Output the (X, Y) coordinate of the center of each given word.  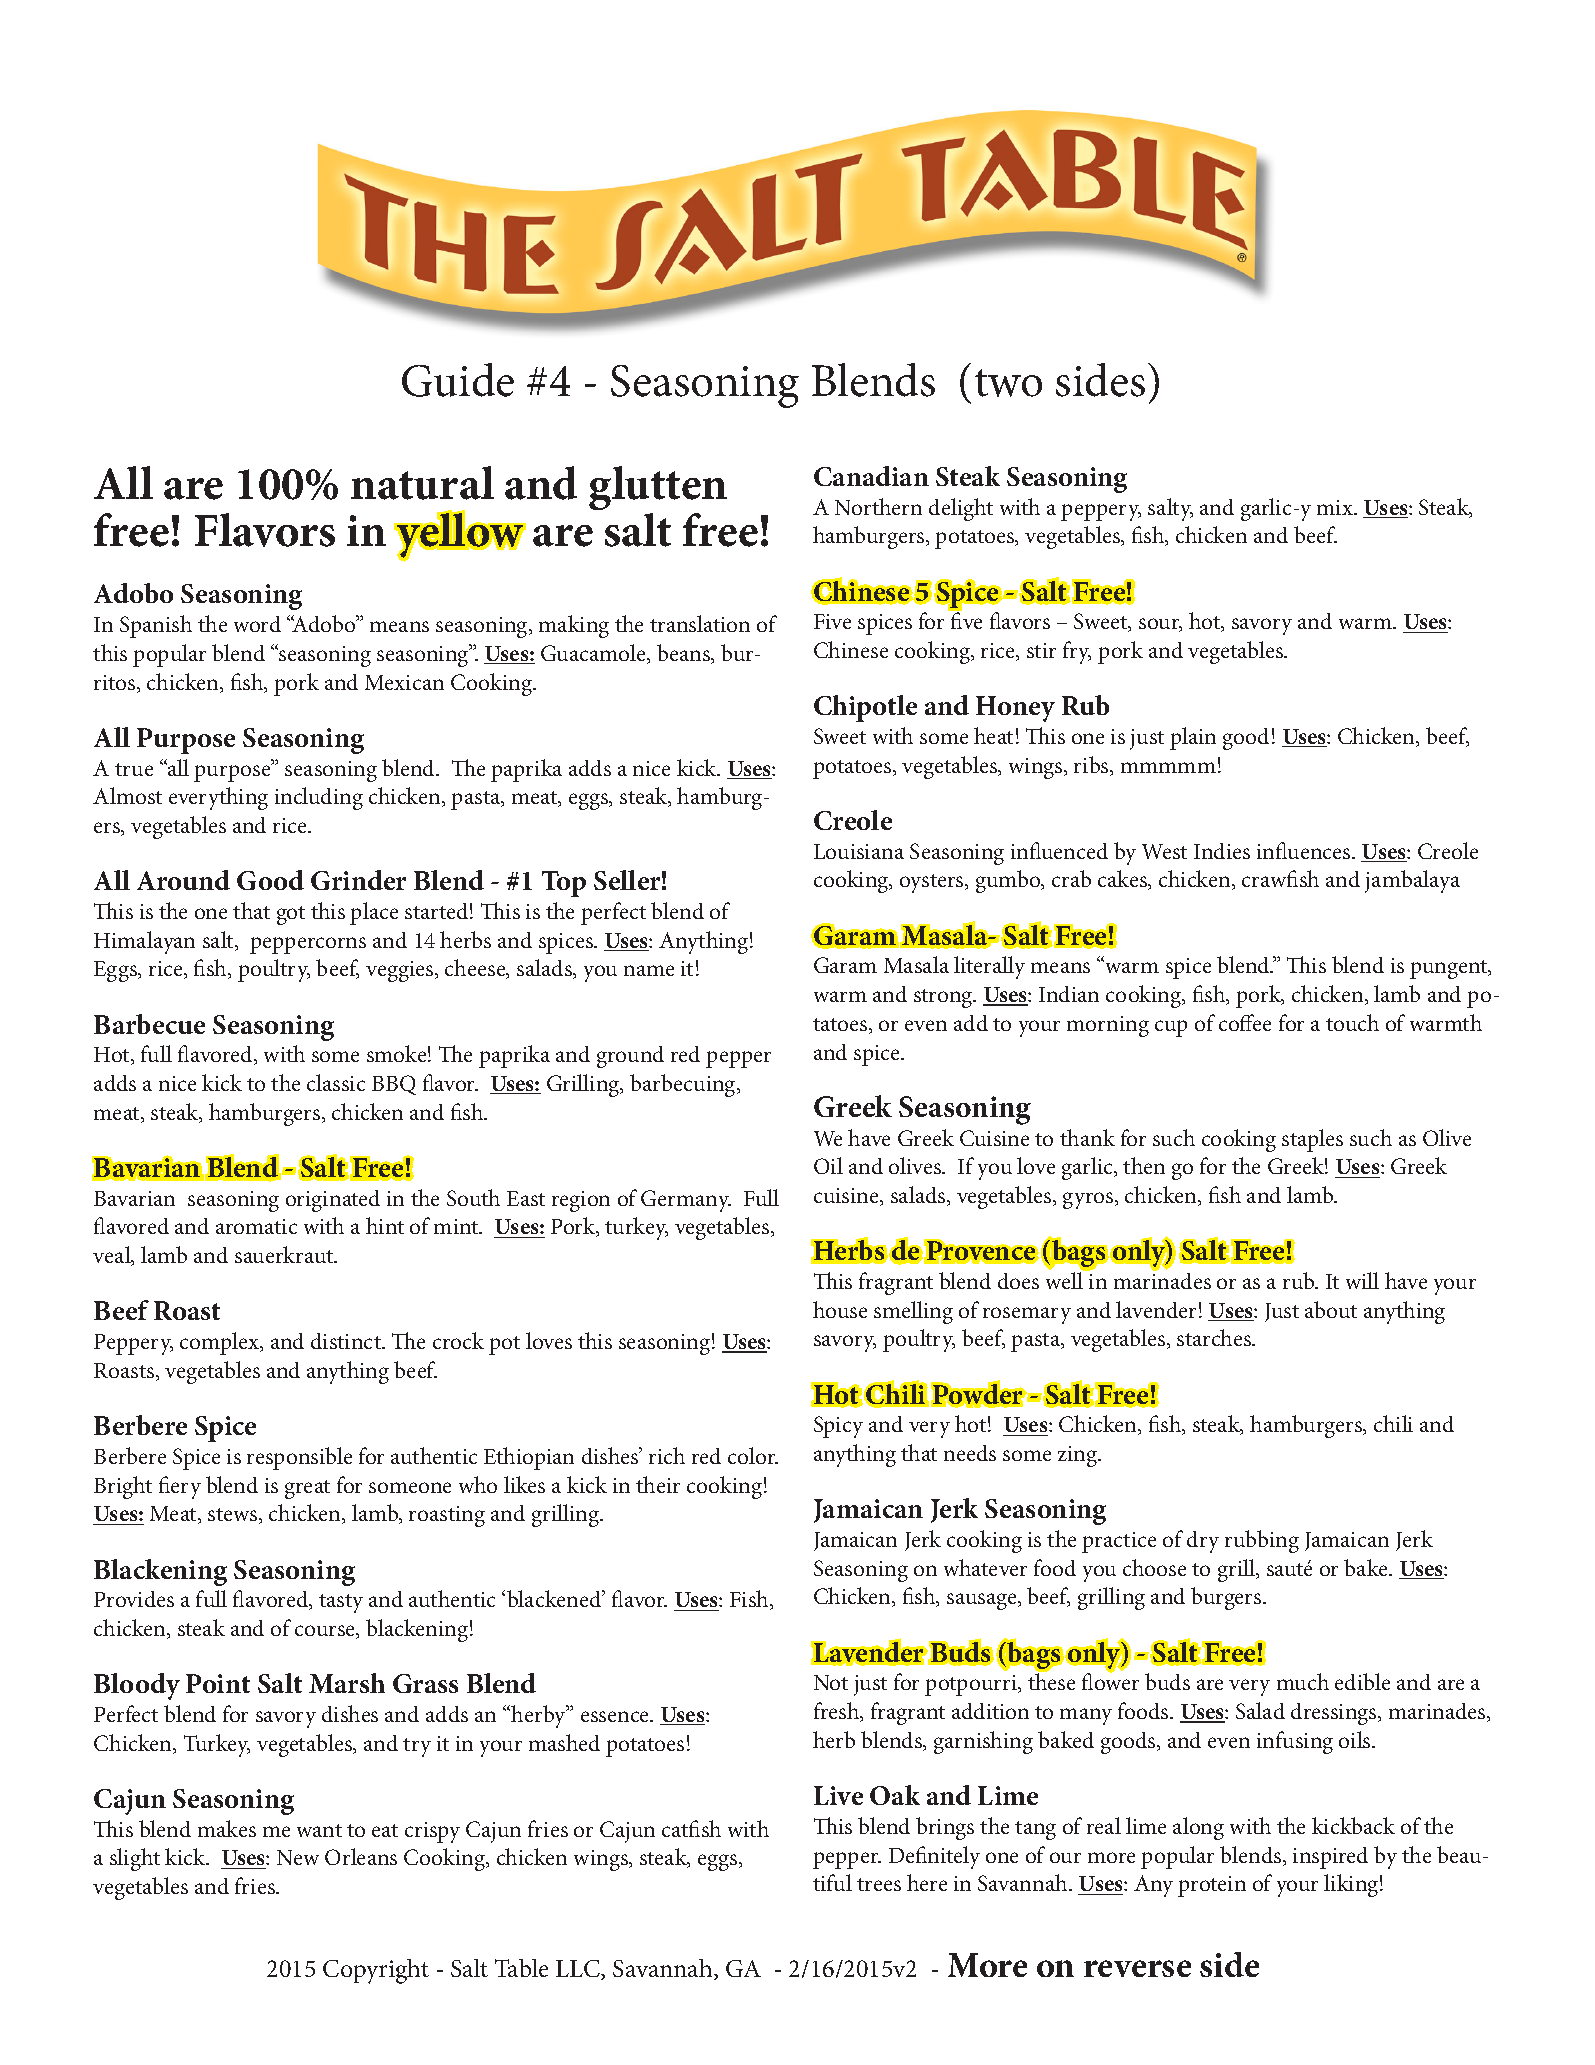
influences (1305, 850)
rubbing (1262, 1541)
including (319, 798)
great (307, 1489)
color (753, 1455)
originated (333, 1201)
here (927, 1882)
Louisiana (859, 851)
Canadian (871, 476)
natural (422, 483)
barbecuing (684, 1085)
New (298, 1857)
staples (1312, 1140)
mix (1336, 507)
